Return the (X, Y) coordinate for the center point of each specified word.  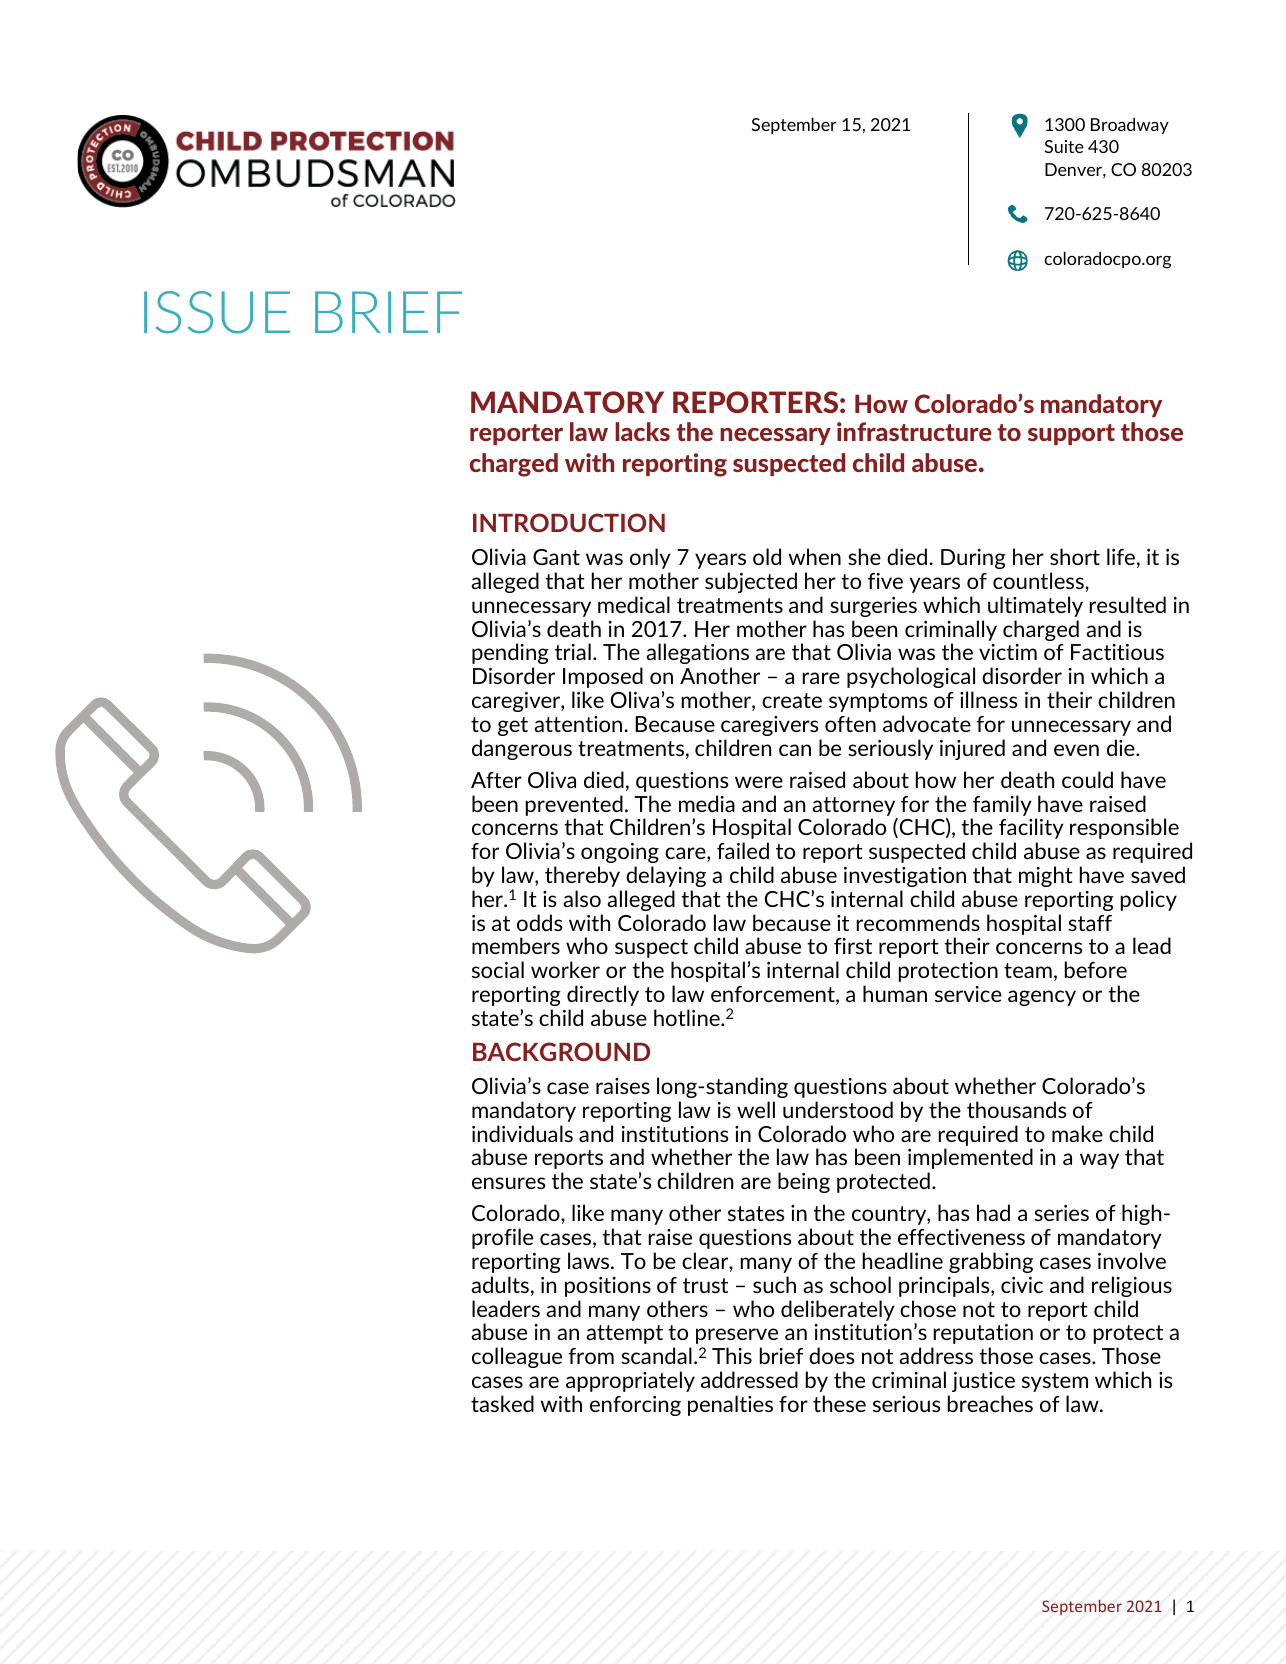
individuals (522, 1133)
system (1055, 1382)
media (707, 803)
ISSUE (217, 312)
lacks (642, 431)
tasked (502, 1403)
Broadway (1130, 126)
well (756, 1109)
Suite (1064, 146)
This (732, 1355)
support (1071, 434)
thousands (1017, 1109)
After (496, 780)
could (1087, 779)
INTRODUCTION (569, 522)
